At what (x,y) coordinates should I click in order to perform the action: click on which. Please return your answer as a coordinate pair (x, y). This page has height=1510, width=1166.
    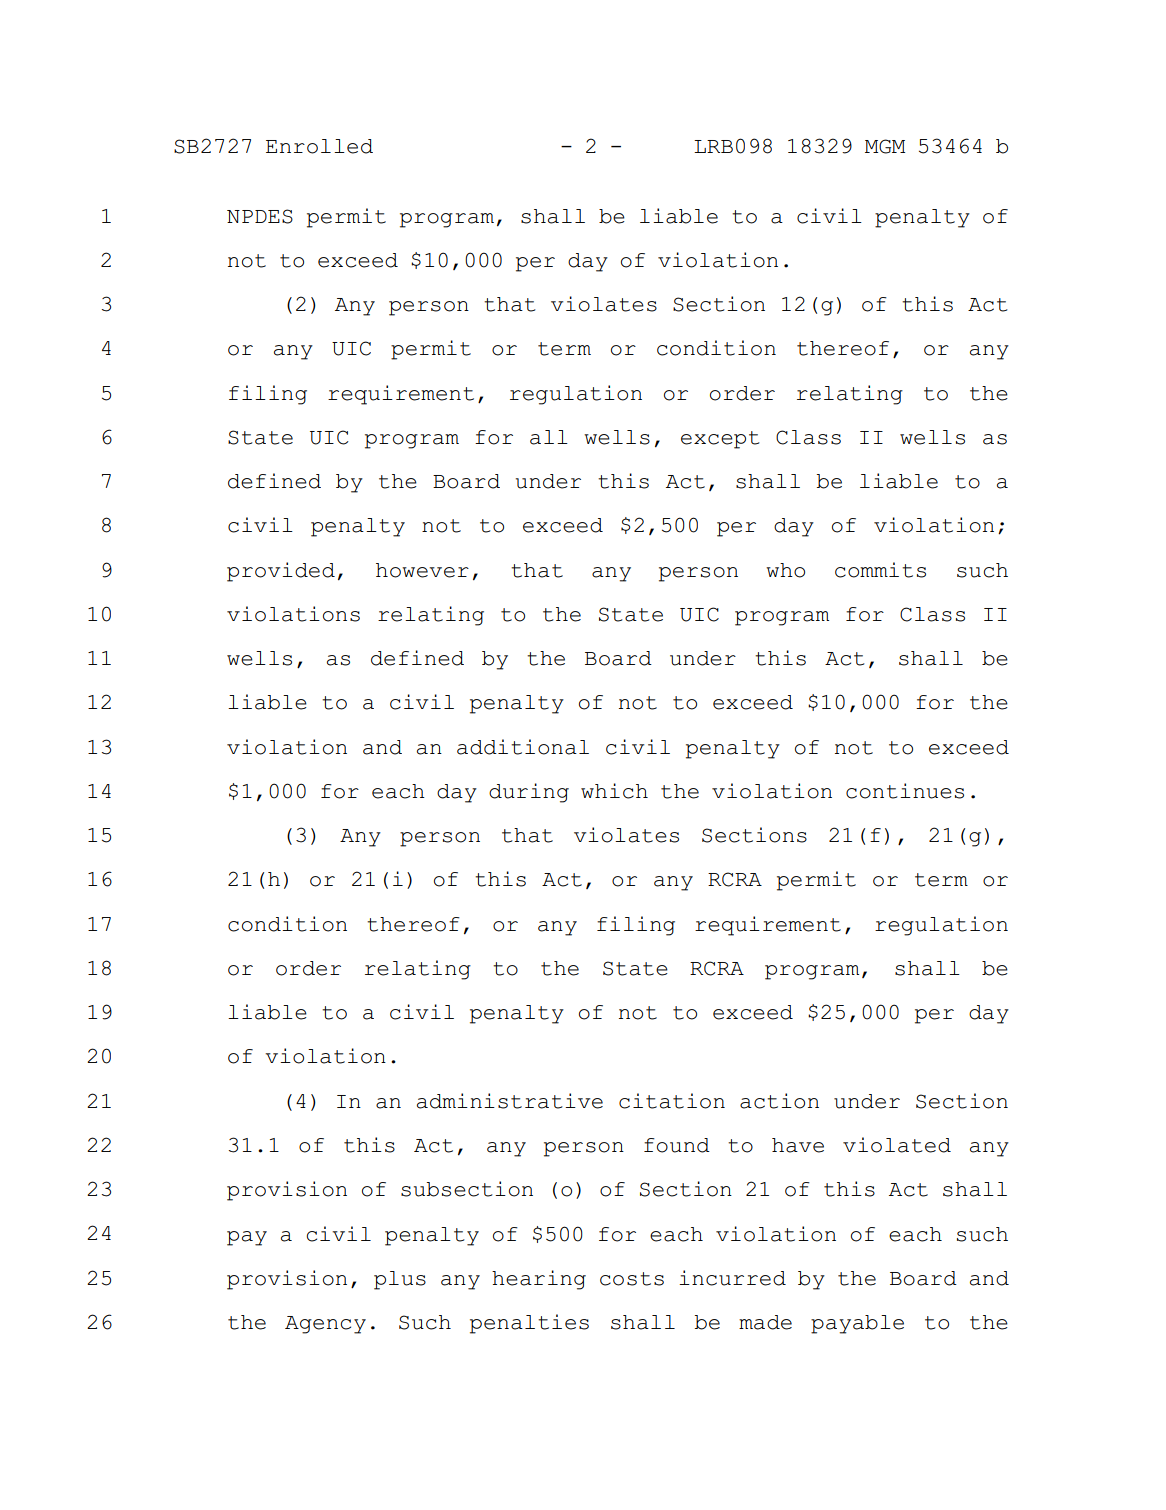
    Looking at the image, I should click on (614, 791).
